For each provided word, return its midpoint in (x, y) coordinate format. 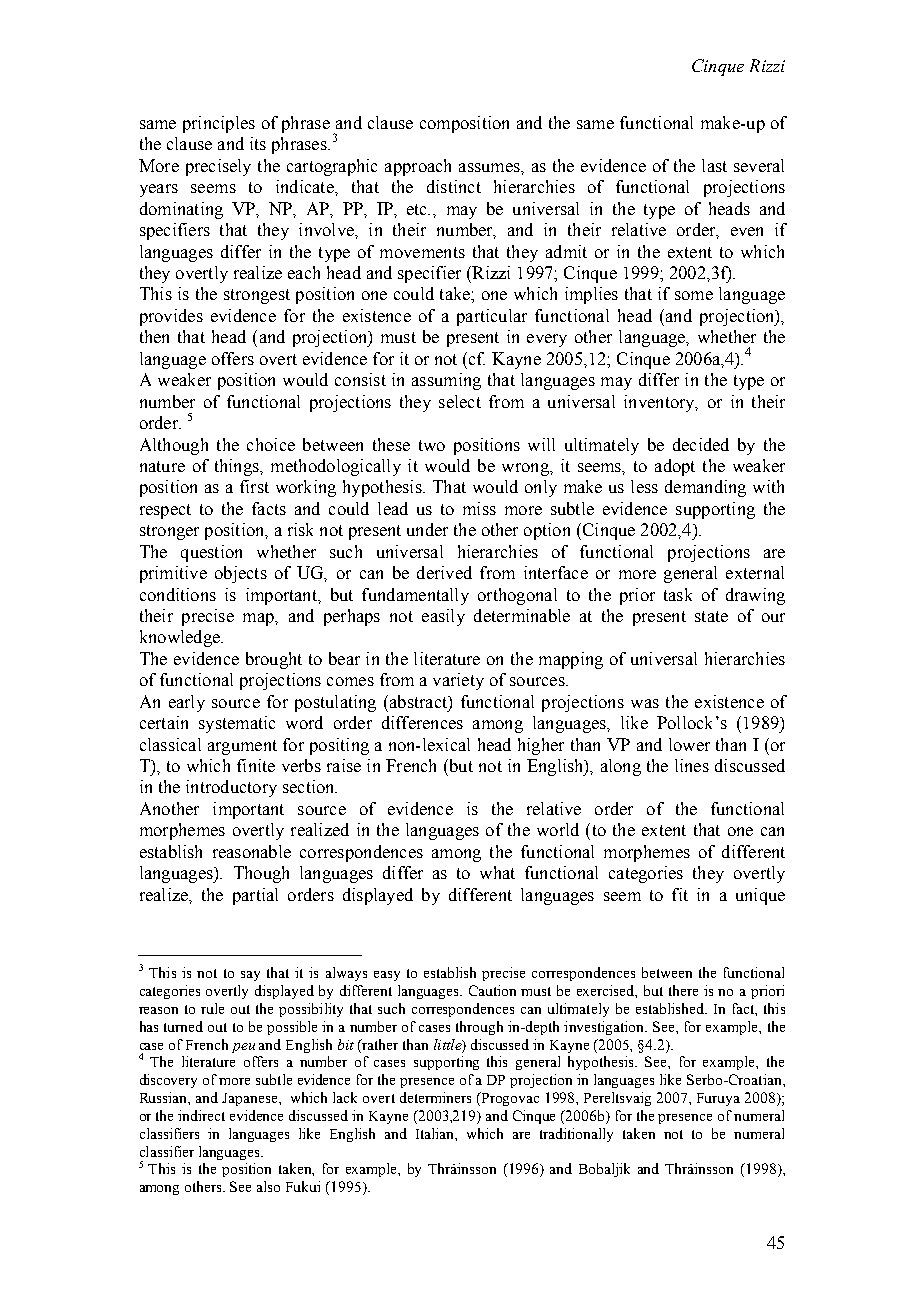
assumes (490, 167)
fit (680, 894)
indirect (201, 1115)
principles (219, 124)
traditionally (576, 1135)
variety (458, 681)
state (711, 616)
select (460, 401)
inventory (660, 403)
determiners (435, 1097)
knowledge (181, 638)
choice (271, 444)
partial (255, 896)
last (714, 165)
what (497, 872)
